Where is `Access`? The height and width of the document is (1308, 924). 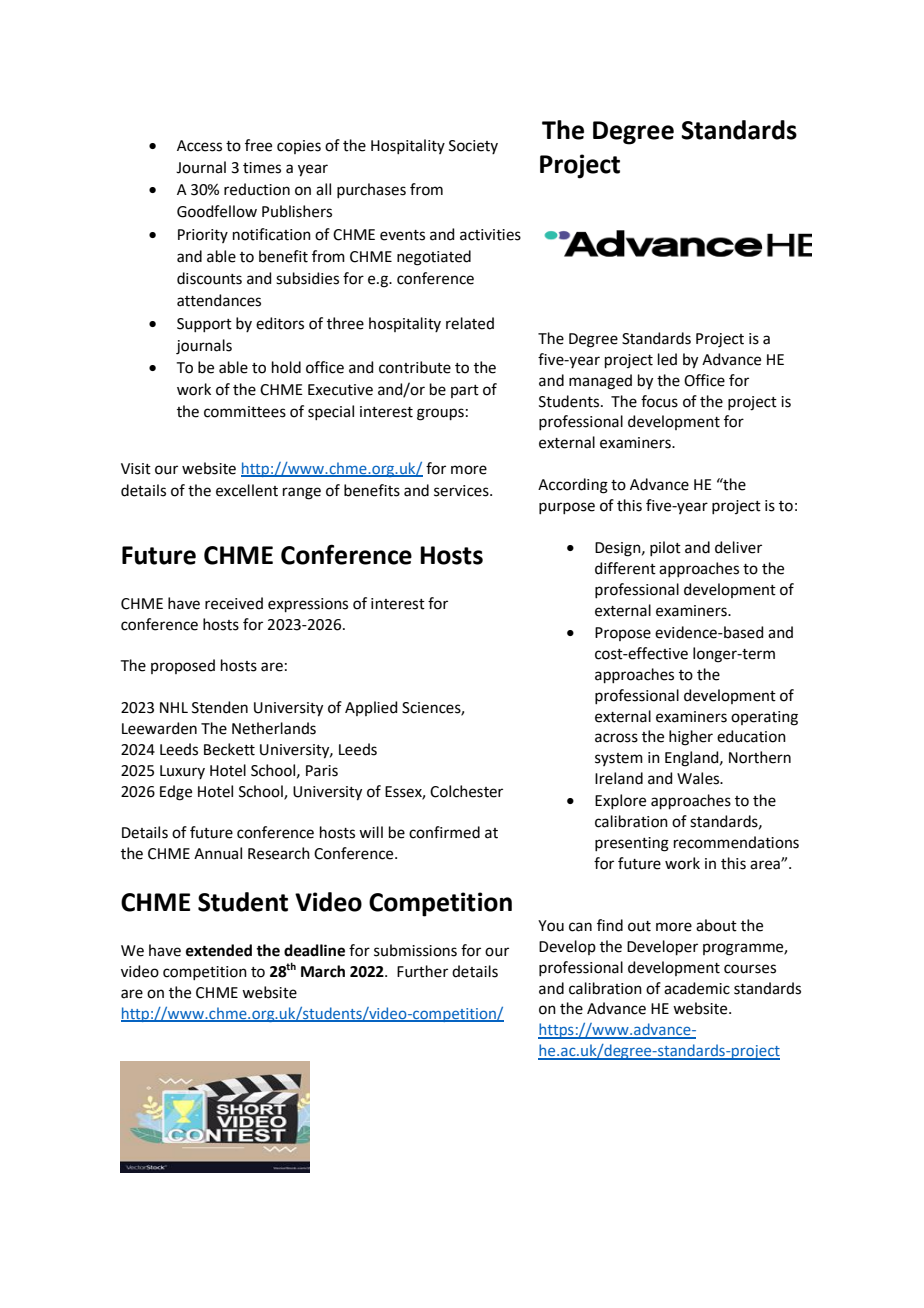
Access is located at coordinates (199, 146).
